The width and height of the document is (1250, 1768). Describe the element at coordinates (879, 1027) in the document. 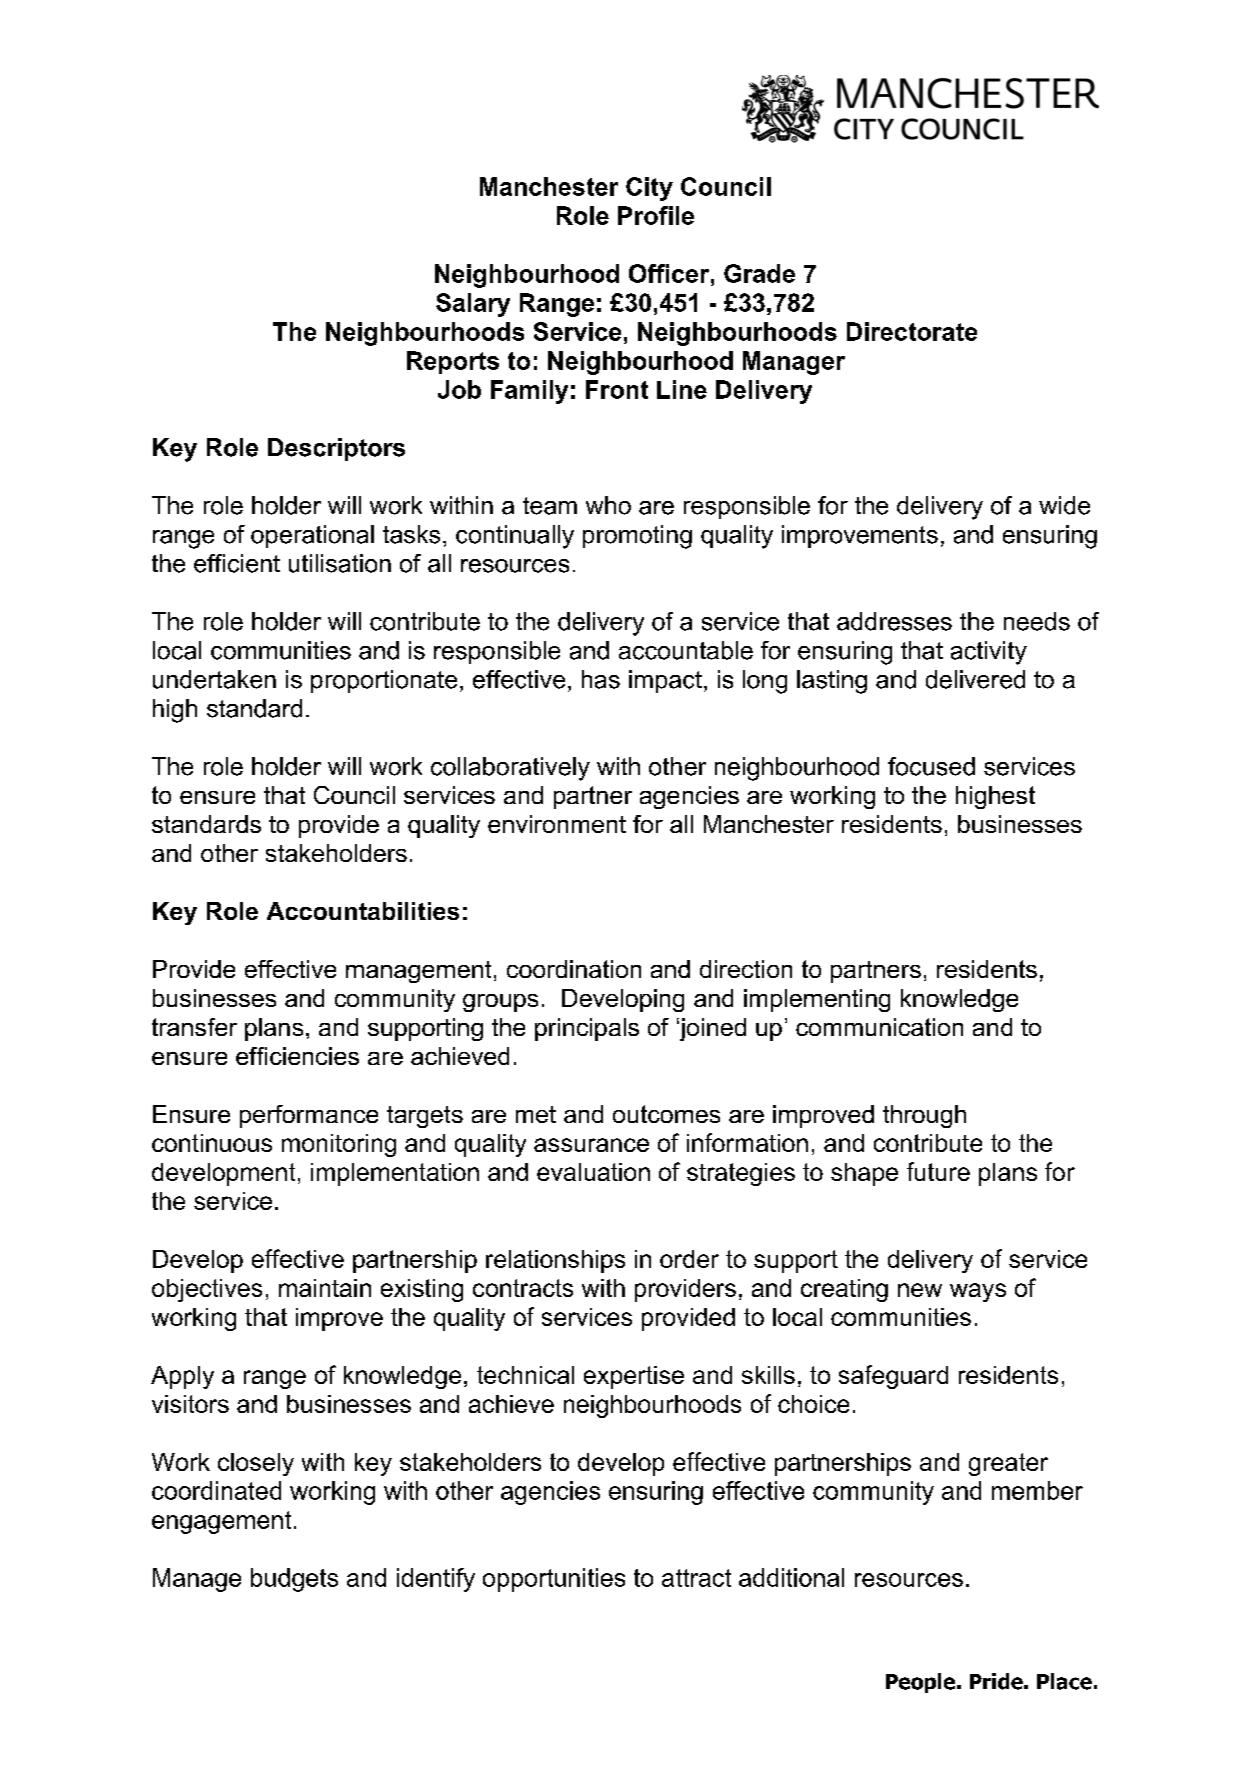

I see `communication` at that location.
